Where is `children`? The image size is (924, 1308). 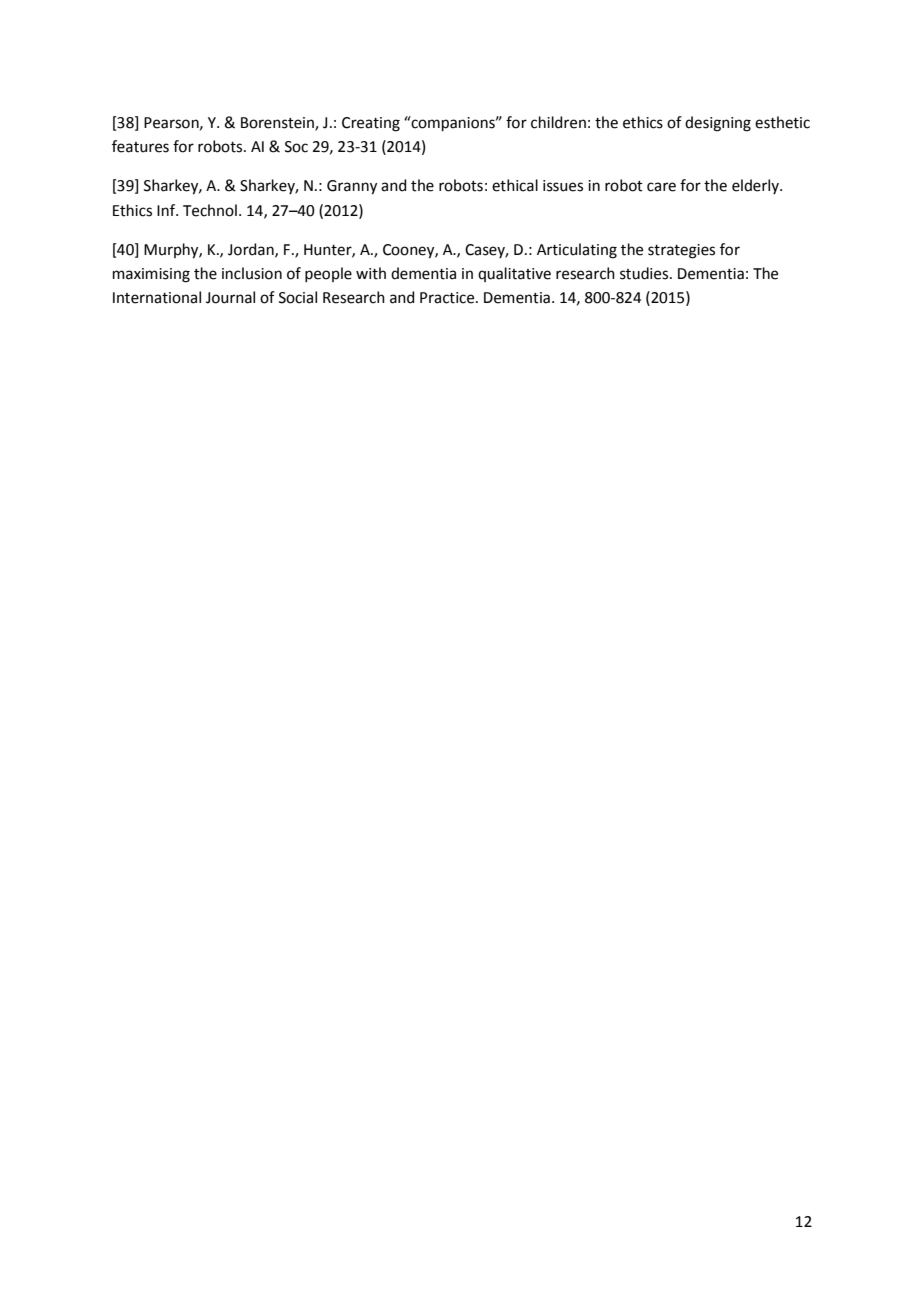 children is located at coordinates (558, 122).
